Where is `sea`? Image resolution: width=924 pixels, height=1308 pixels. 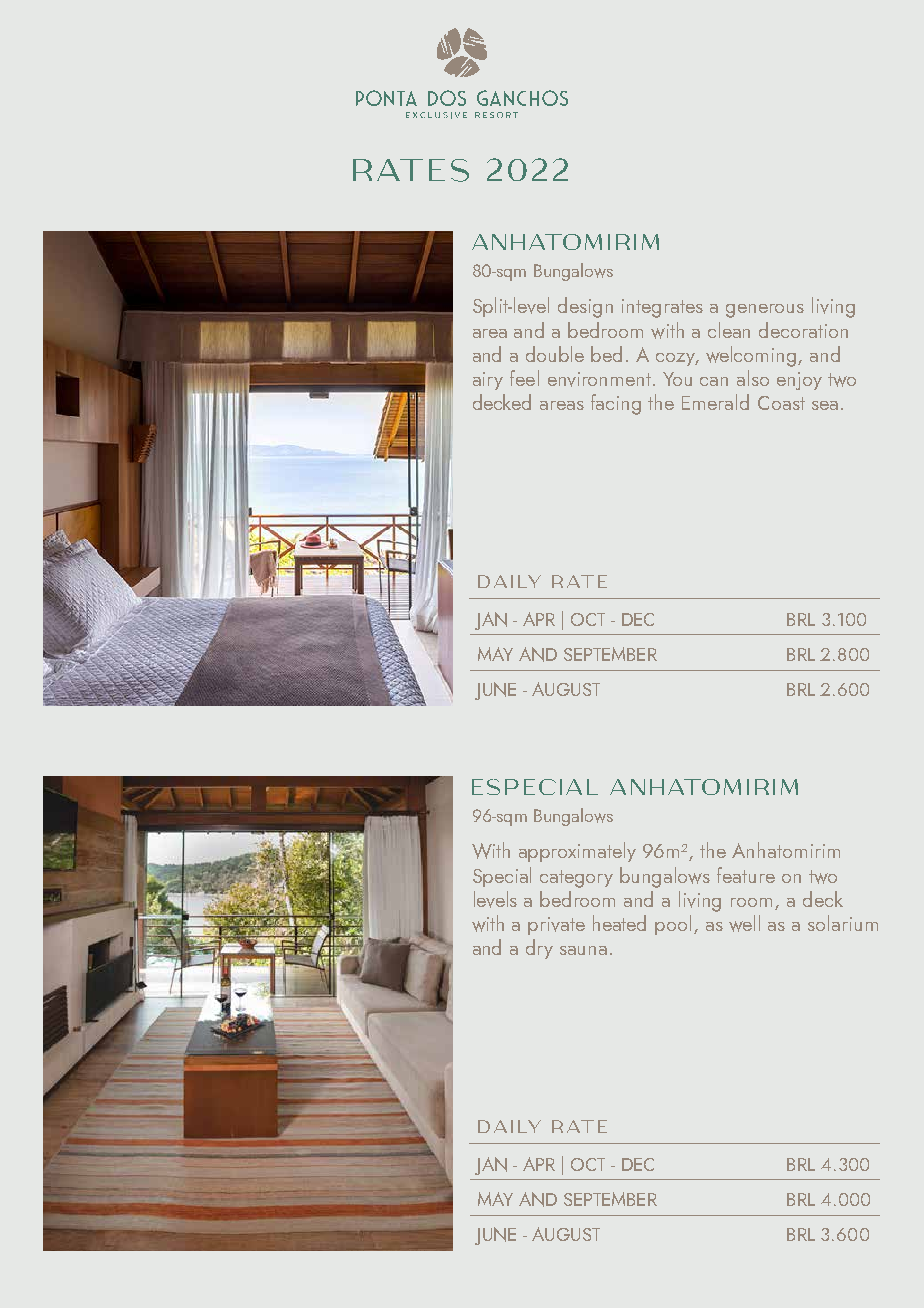 sea is located at coordinates (825, 405).
